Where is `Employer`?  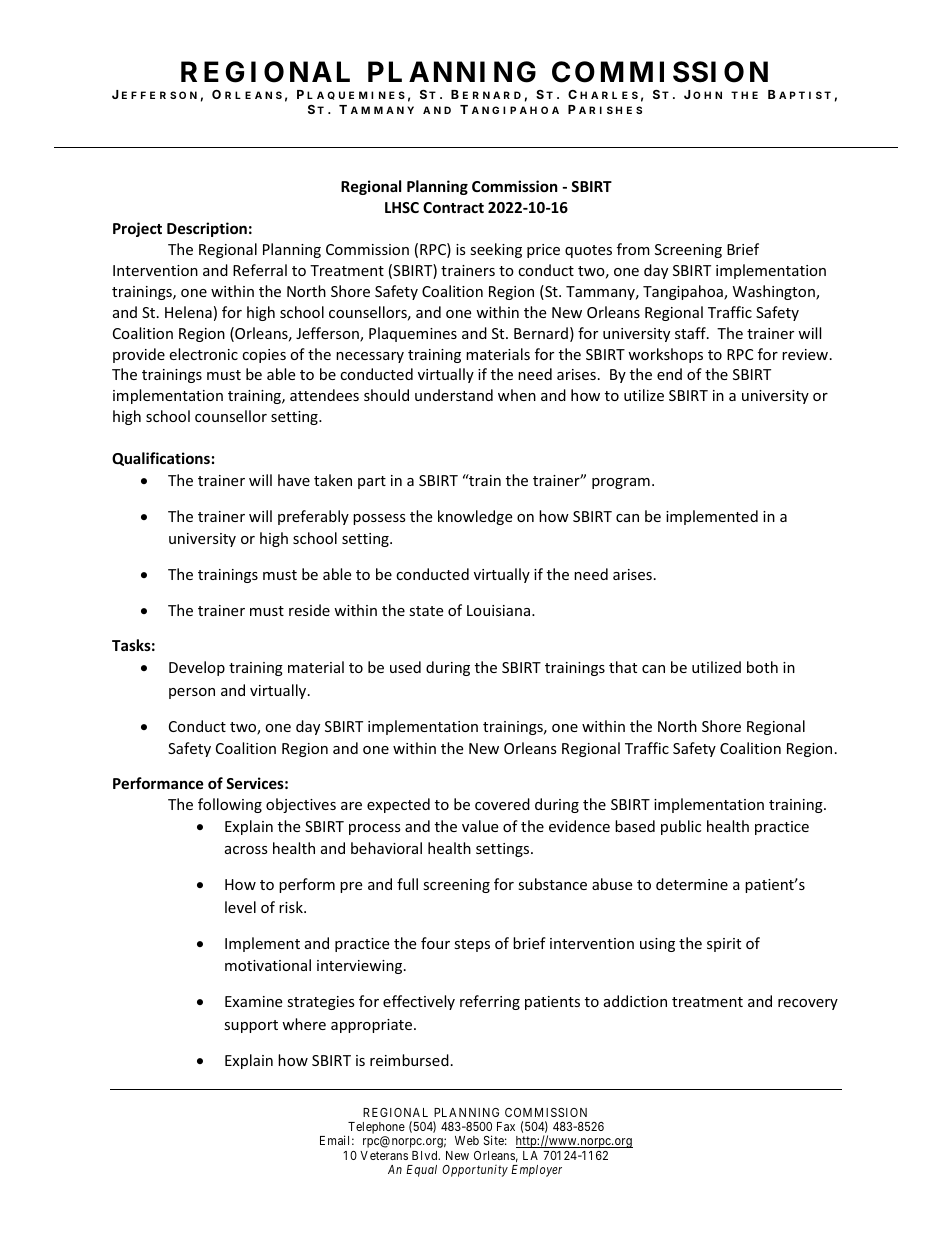 Employer is located at coordinates (536, 1171).
